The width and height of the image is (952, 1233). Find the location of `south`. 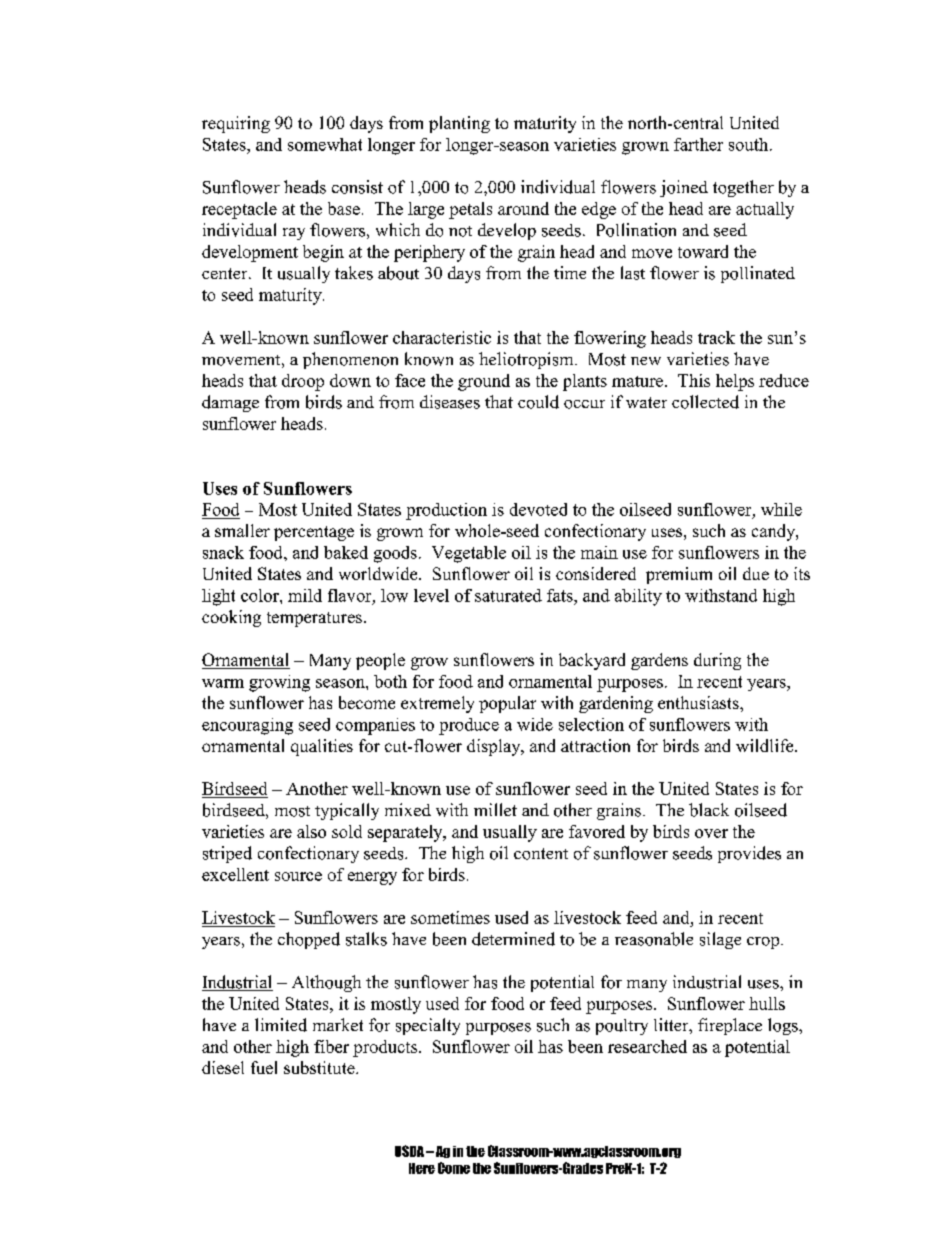

south is located at coordinates (750, 144).
